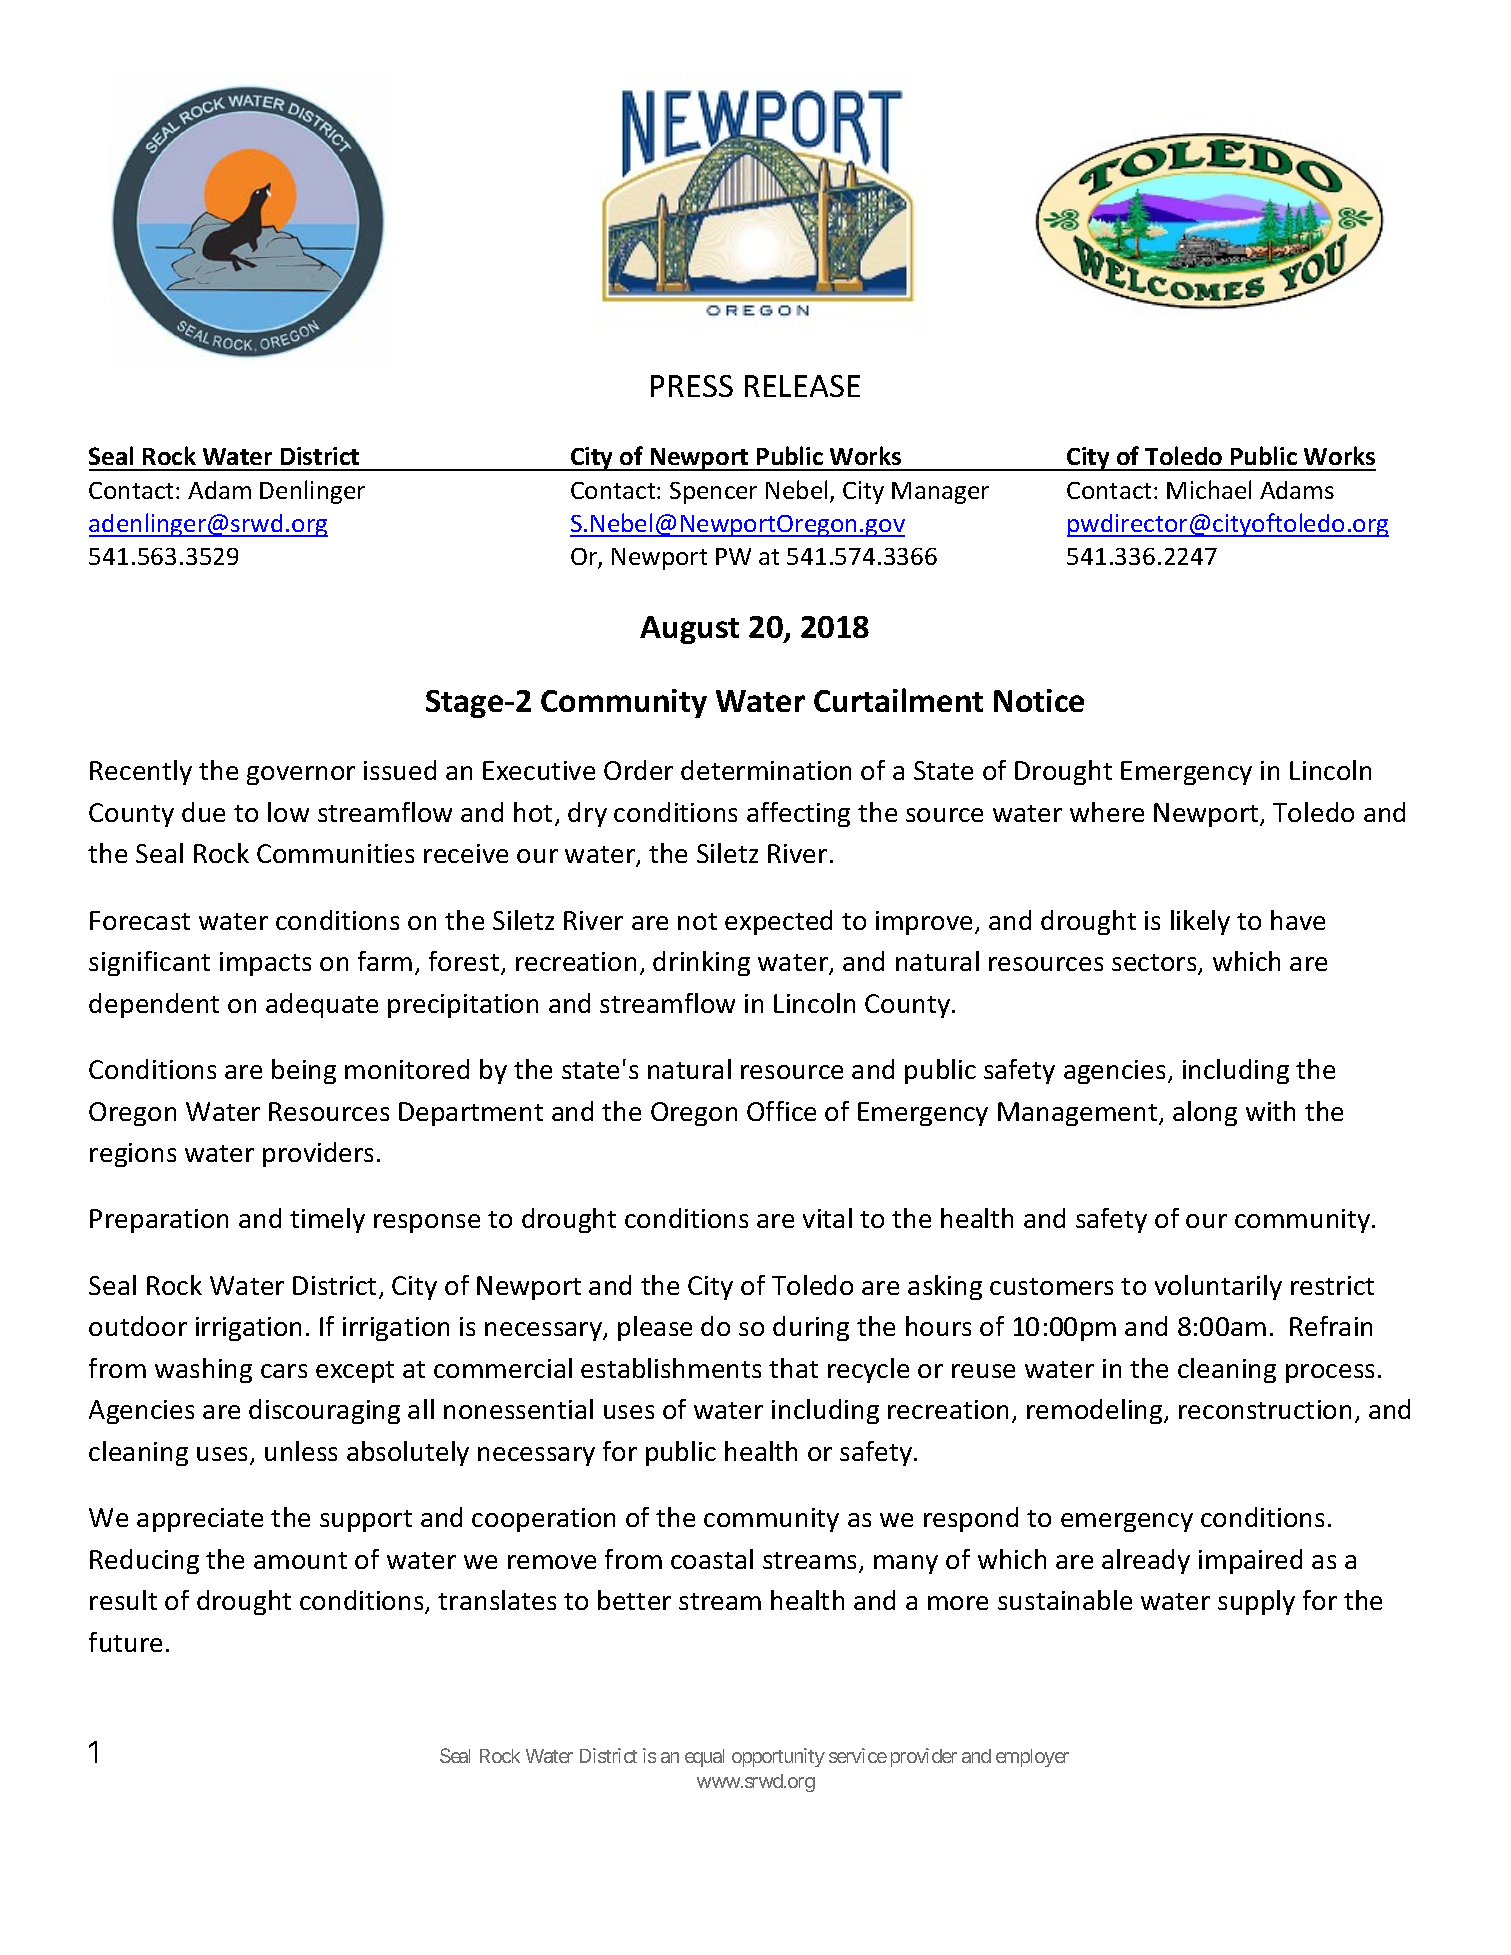 This screenshot has width=1511, height=1955. I want to click on future, so click(125, 1642).
